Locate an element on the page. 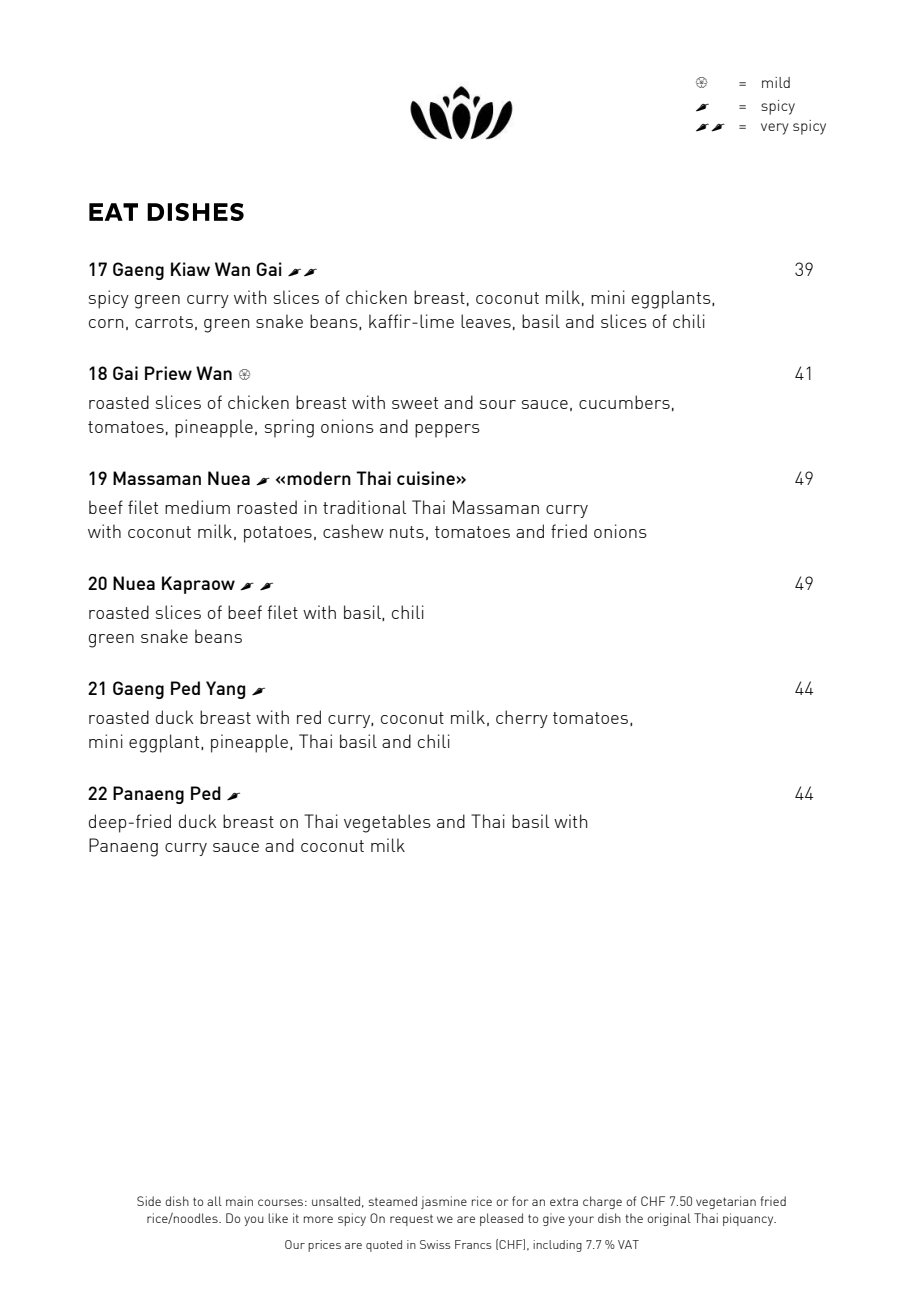  leaves is located at coordinates (486, 321).
